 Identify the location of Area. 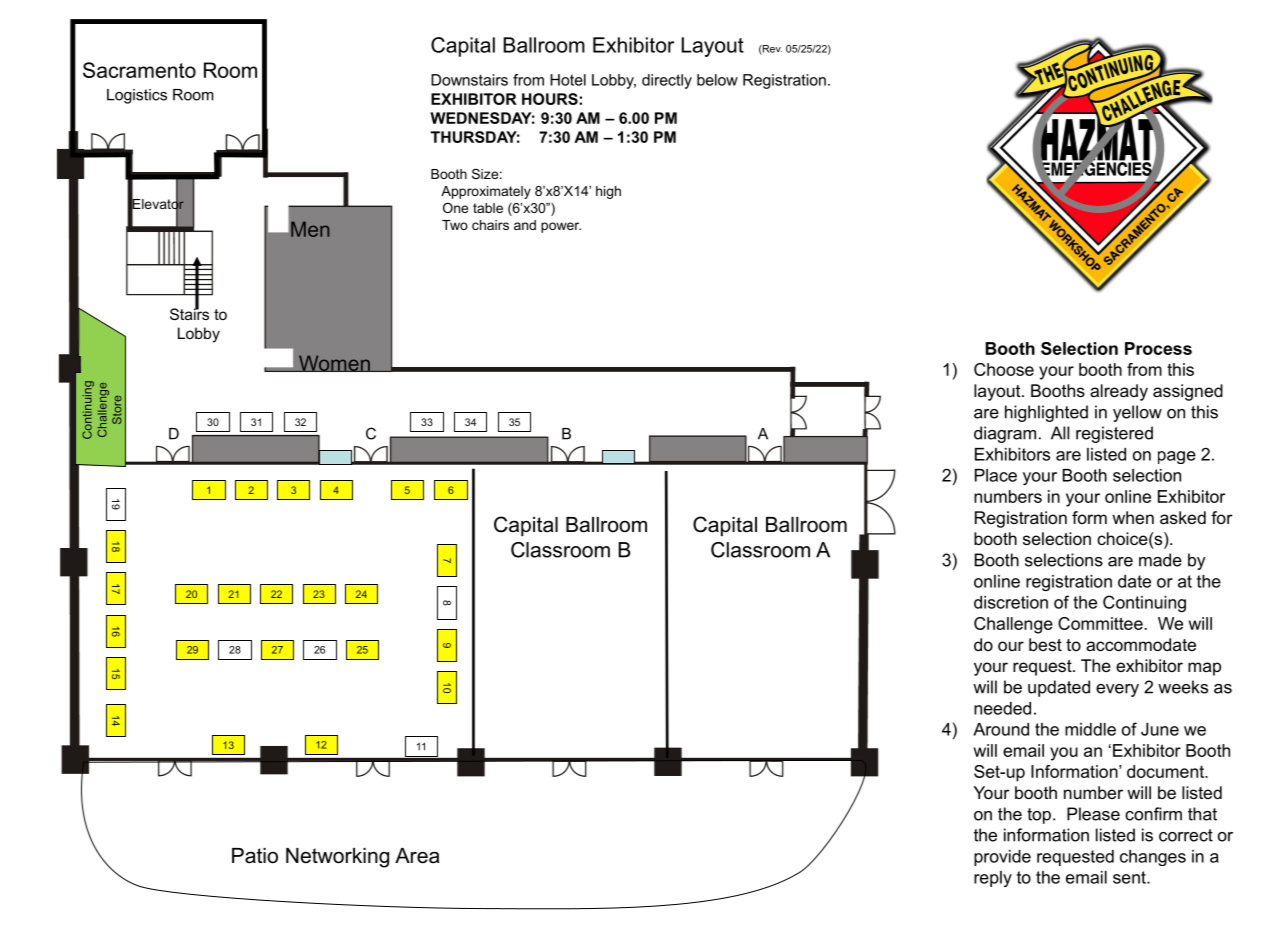
(417, 856).
